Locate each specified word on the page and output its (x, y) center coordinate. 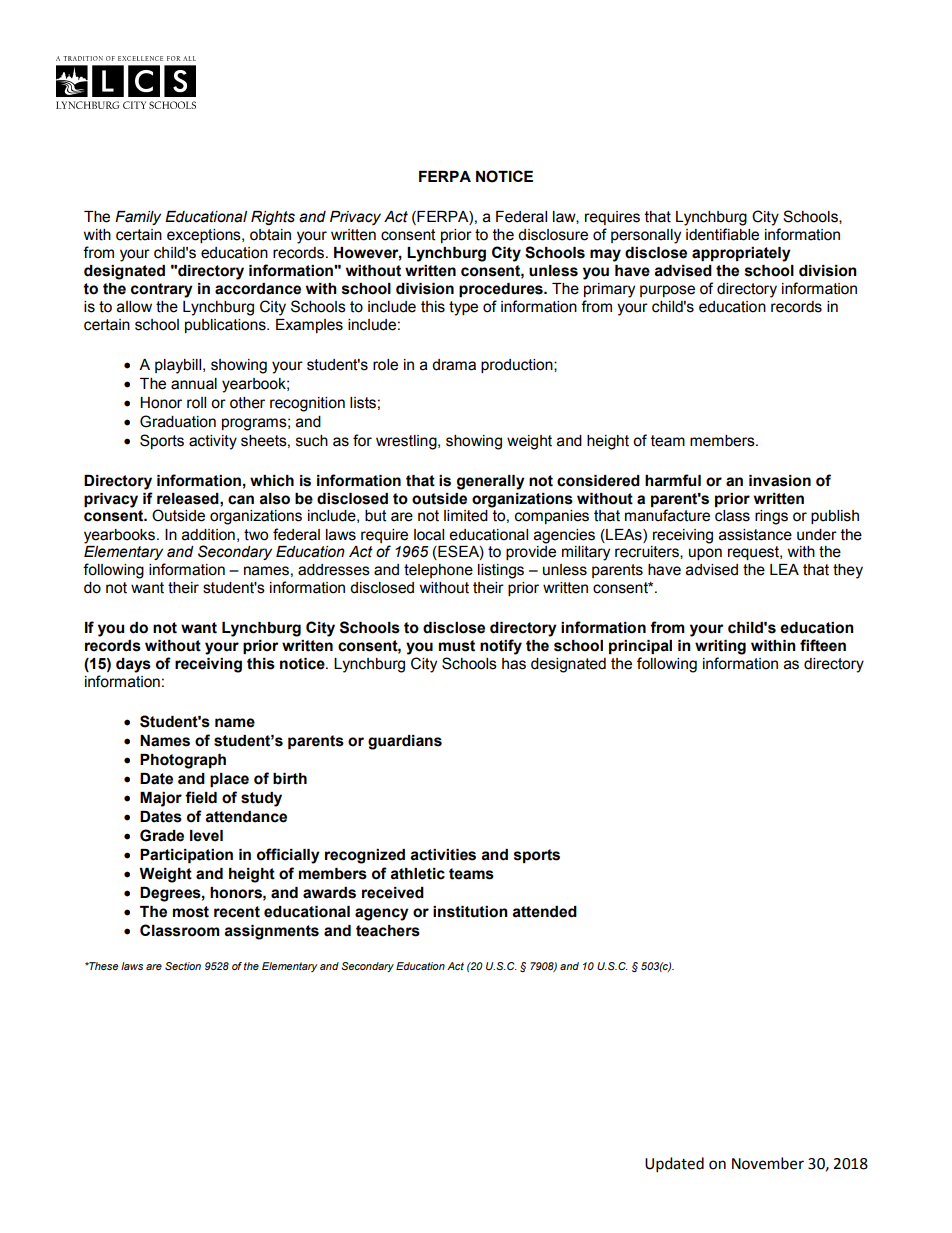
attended (544, 912)
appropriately (741, 254)
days (133, 665)
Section (183, 966)
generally (491, 482)
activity (213, 442)
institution (470, 912)
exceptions (205, 236)
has (514, 664)
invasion (780, 481)
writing (720, 647)
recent (237, 912)
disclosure (553, 235)
